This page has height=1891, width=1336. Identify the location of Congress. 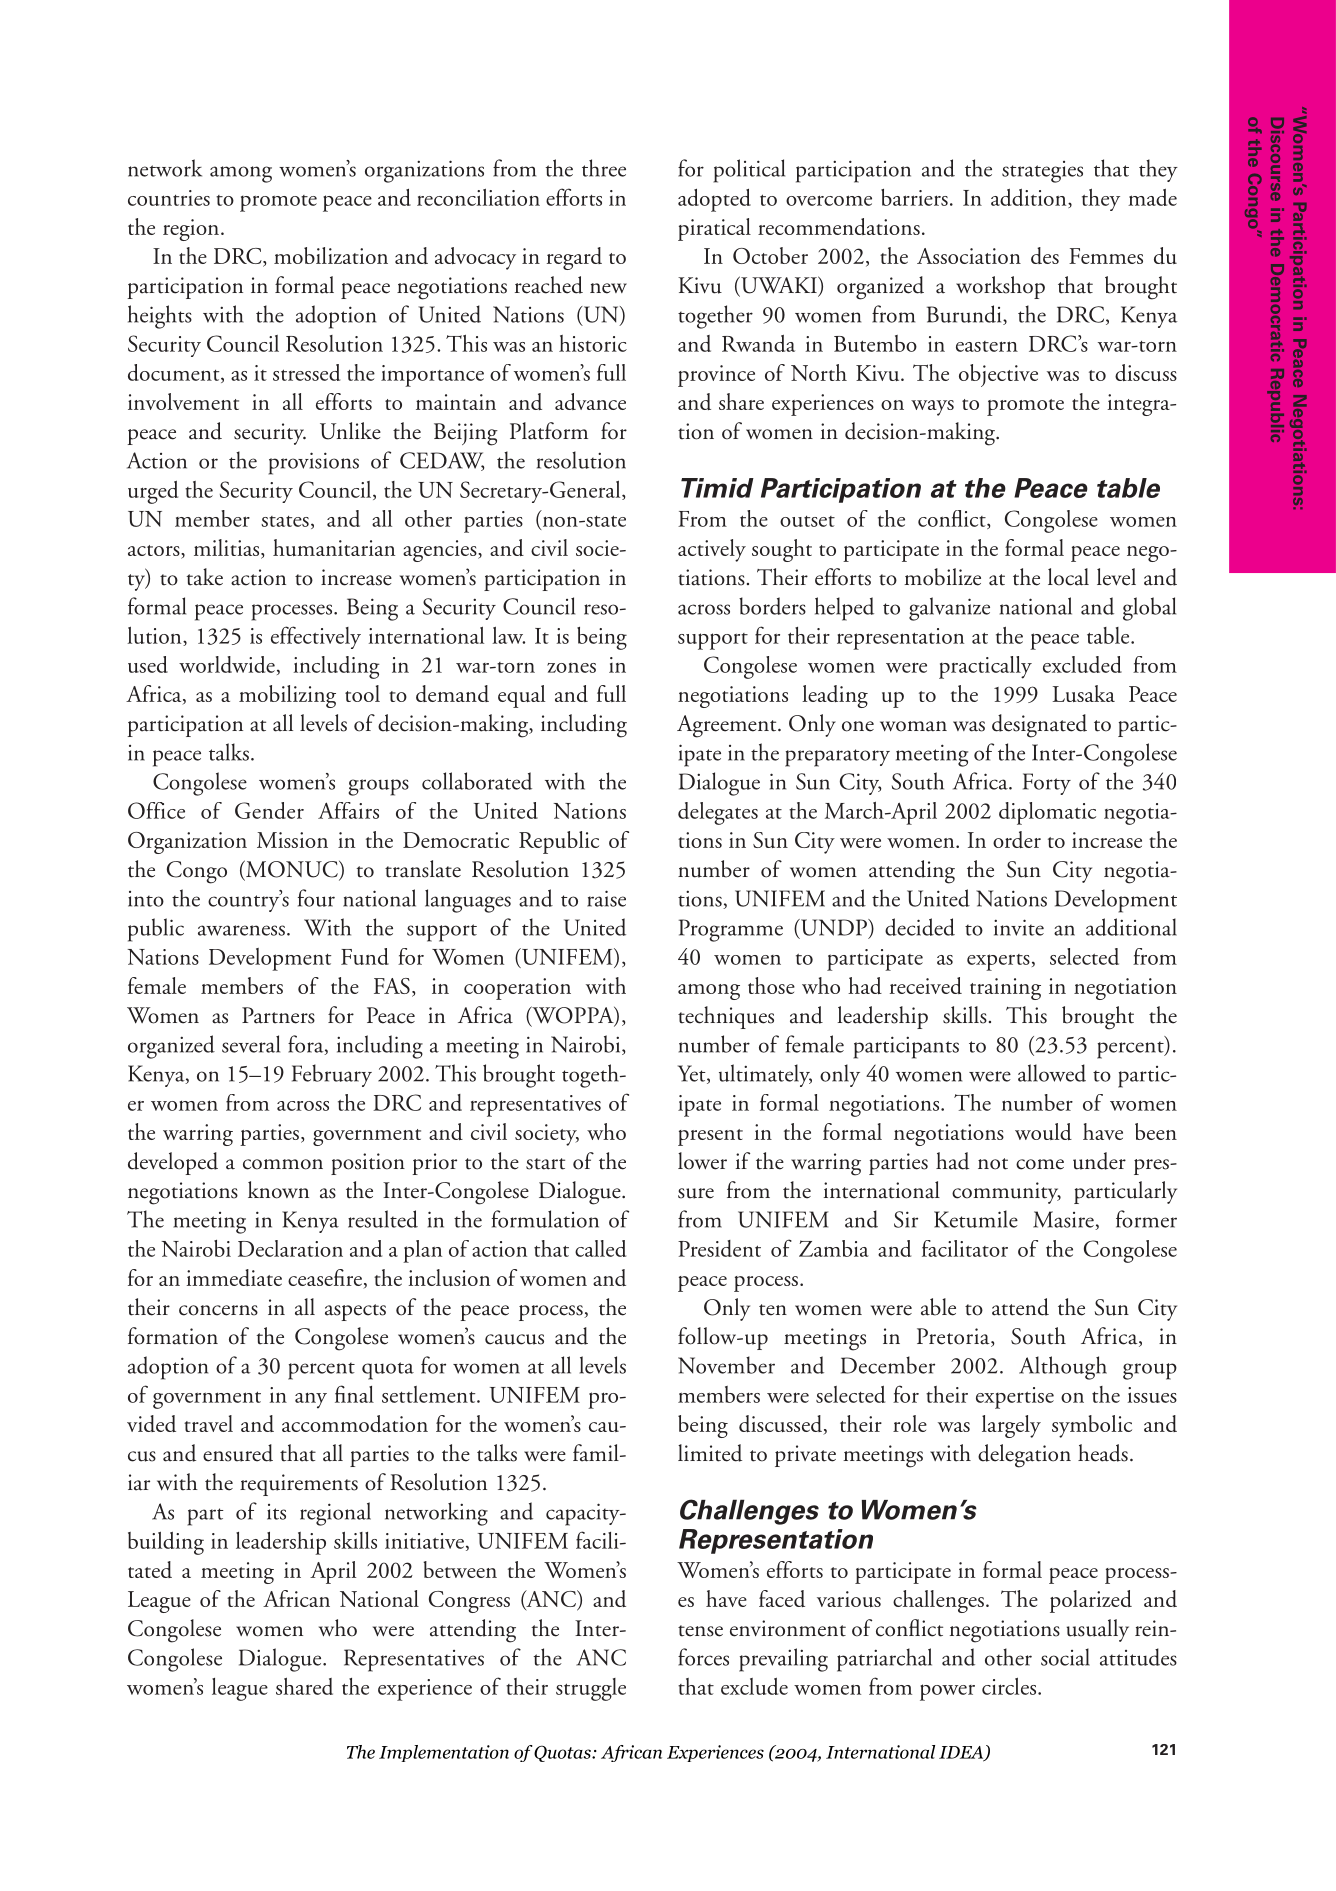
(469, 1602).
